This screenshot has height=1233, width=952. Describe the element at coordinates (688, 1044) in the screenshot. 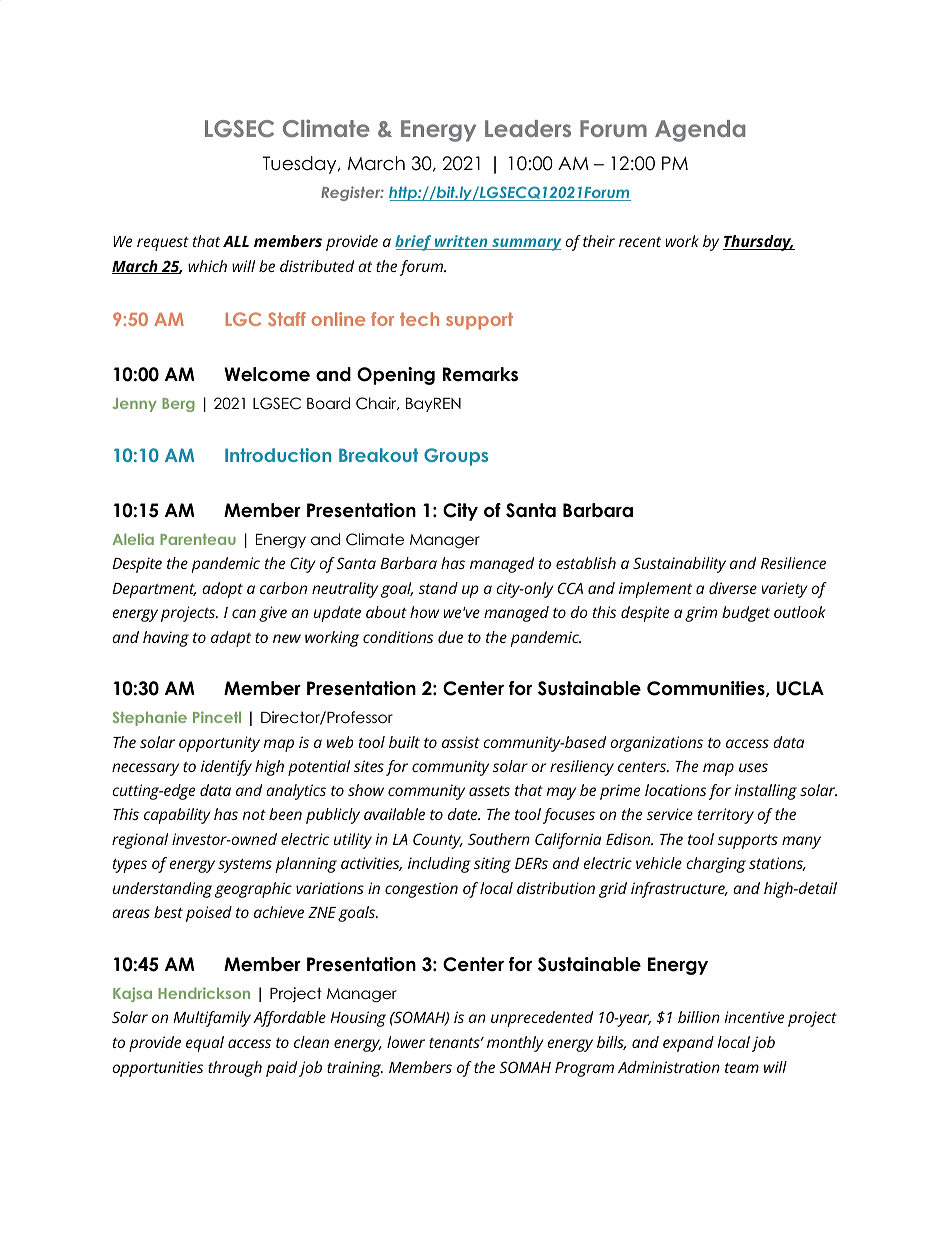

I see `expand` at that location.
